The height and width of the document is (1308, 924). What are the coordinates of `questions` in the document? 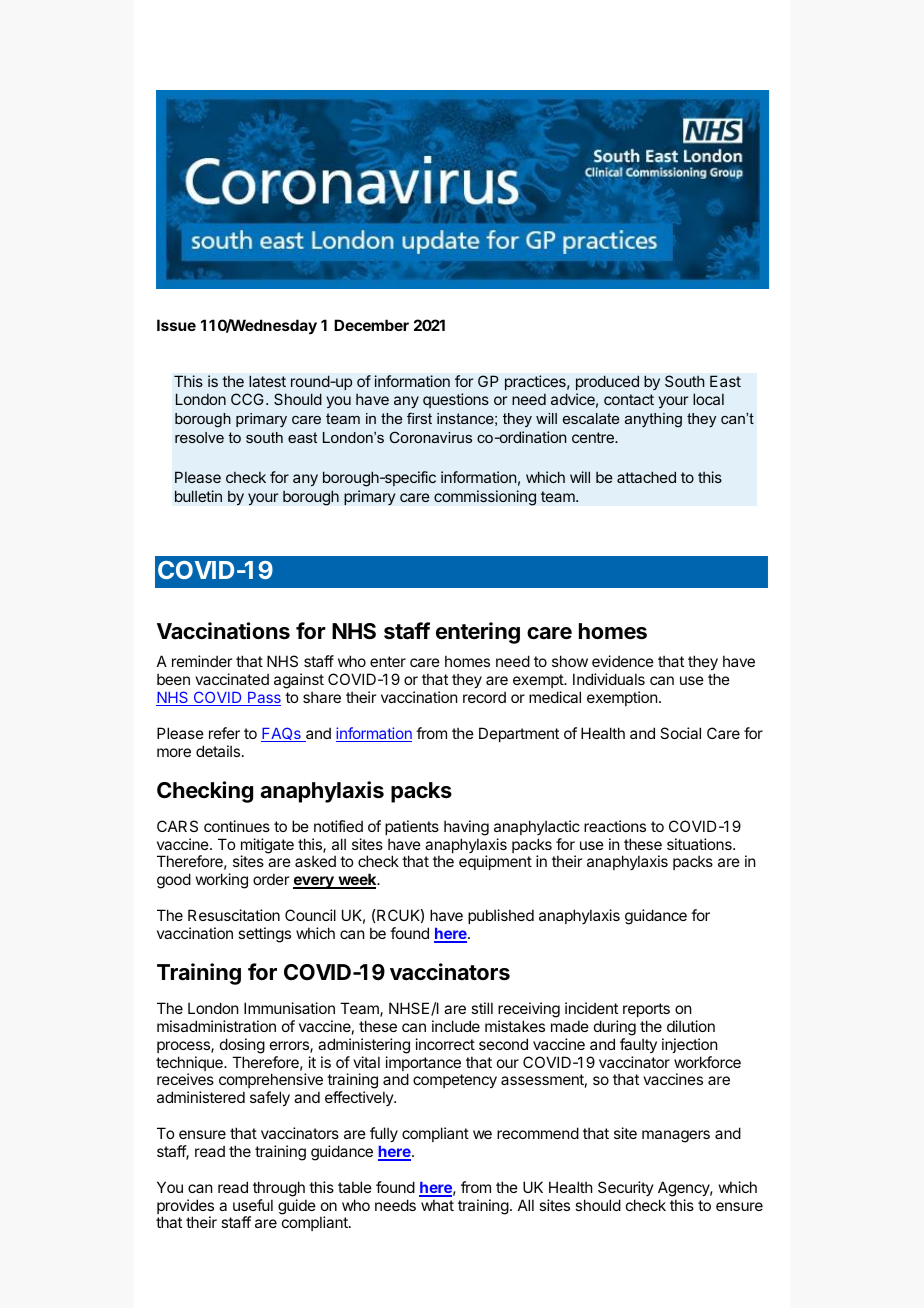 It's located at (456, 400).
